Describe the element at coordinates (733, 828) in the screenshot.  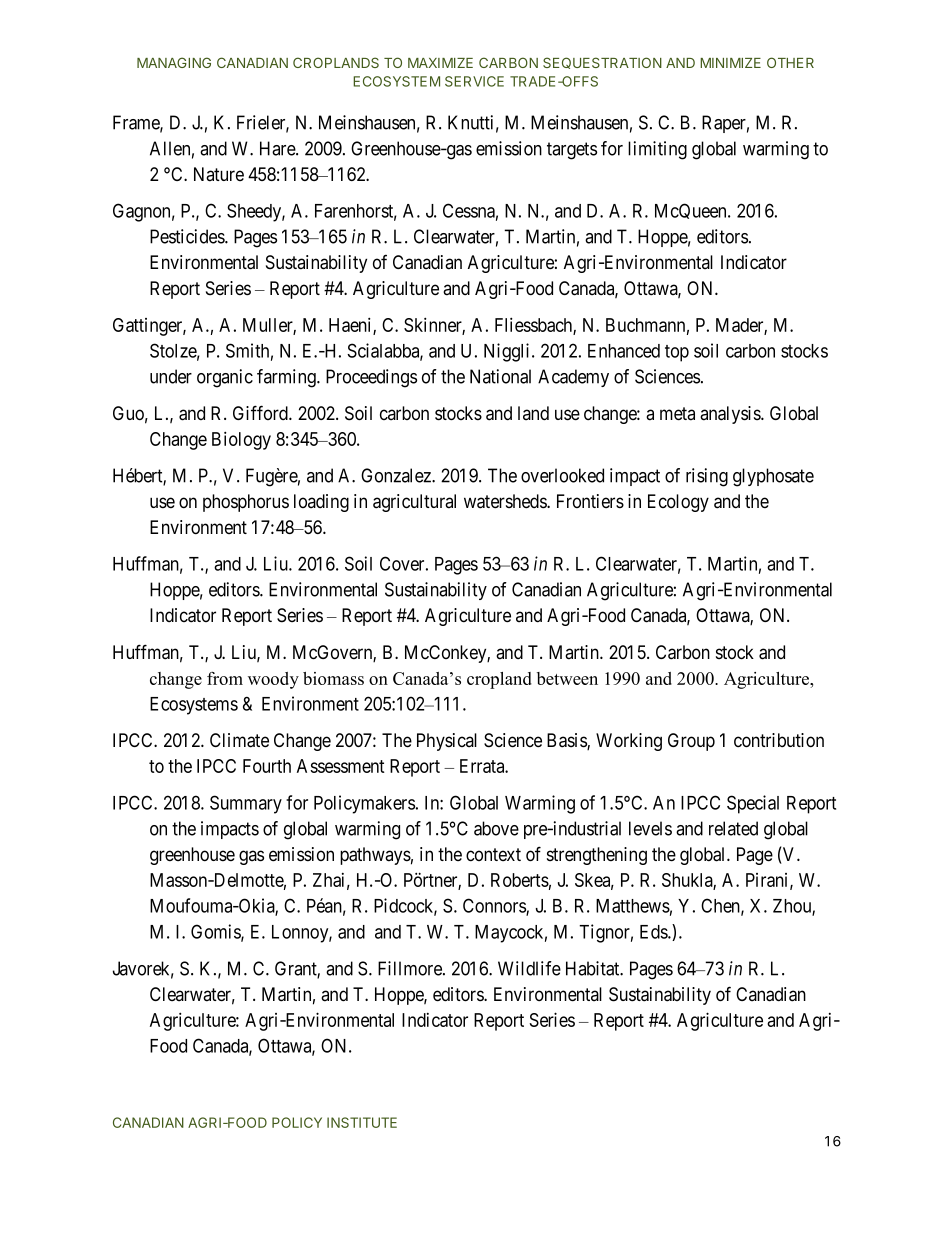
I see `related` at that location.
